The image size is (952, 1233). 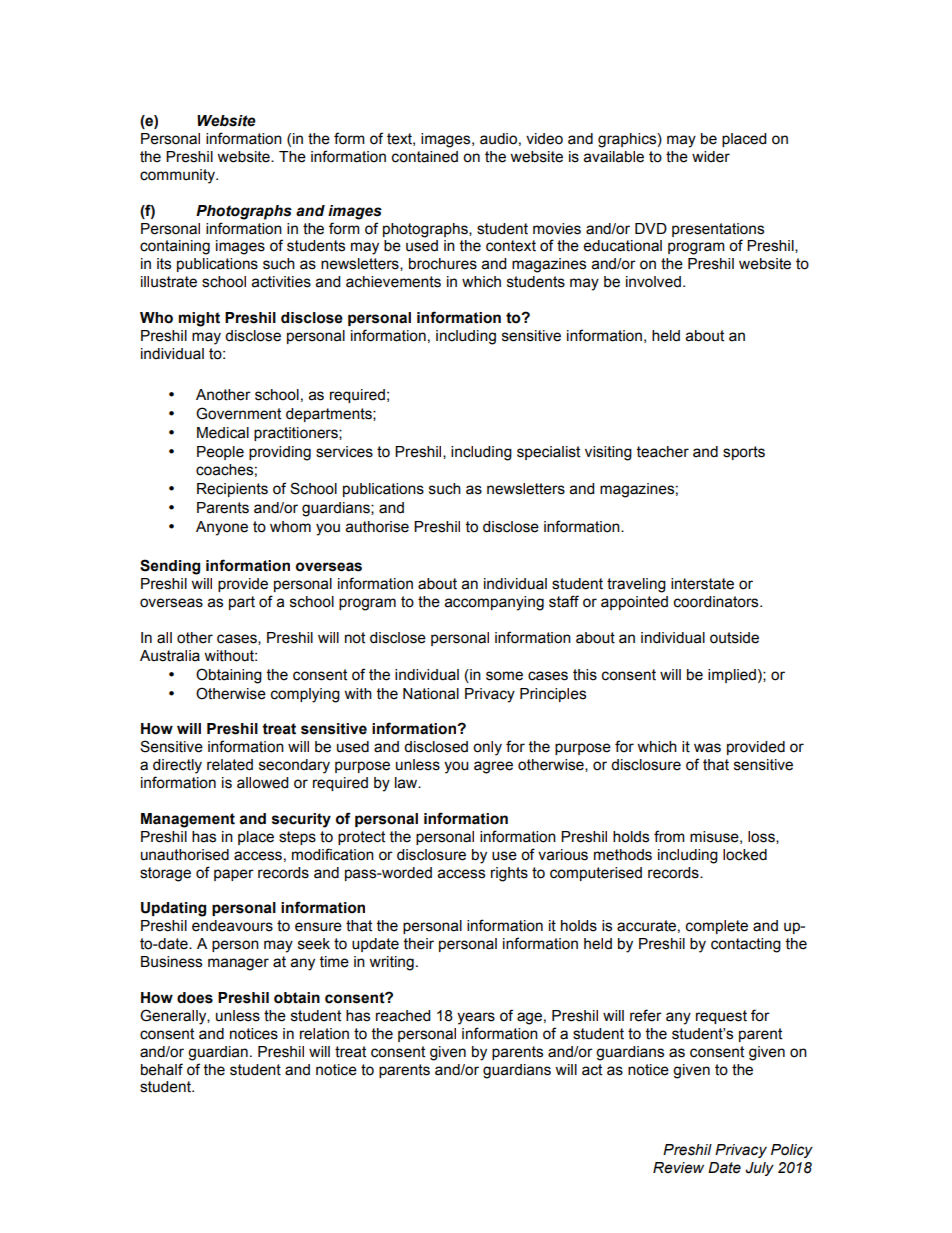 I want to click on complete, so click(x=717, y=927).
